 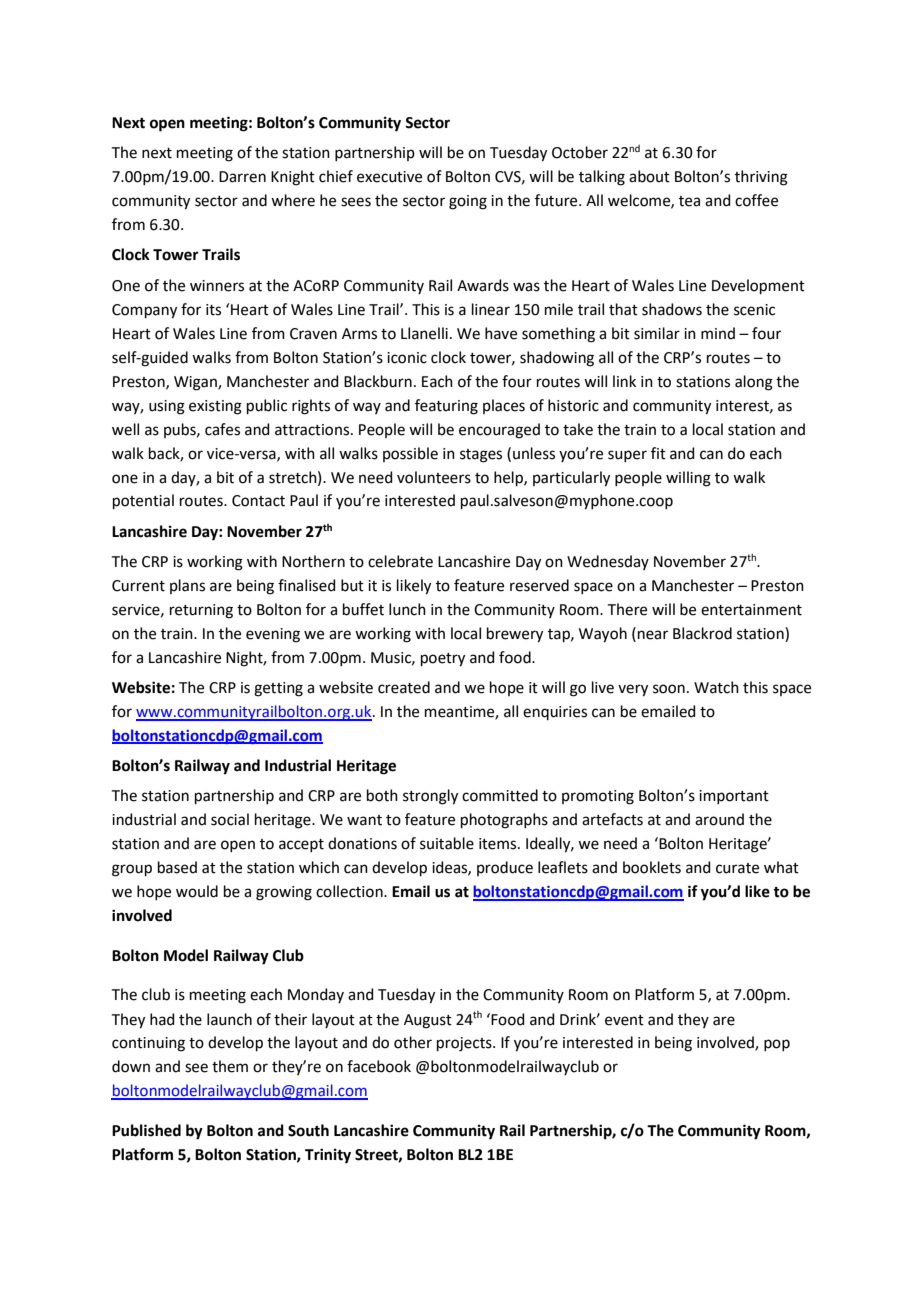 What do you see at coordinates (430, 797) in the screenshot?
I see `strongly` at bounding box center [430, 797].
